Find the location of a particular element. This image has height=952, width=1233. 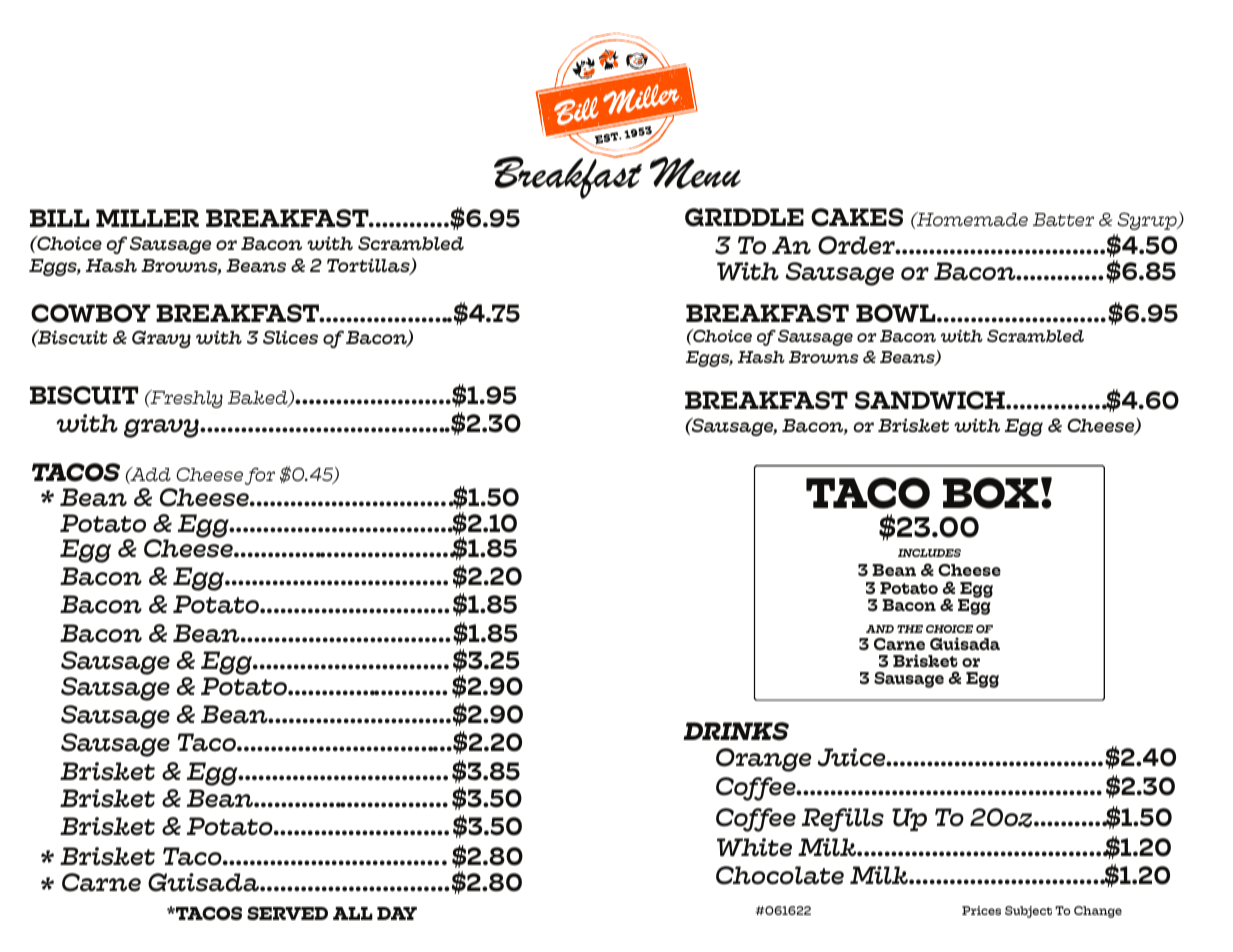

Homemade is located at coordinates (971, 219).
